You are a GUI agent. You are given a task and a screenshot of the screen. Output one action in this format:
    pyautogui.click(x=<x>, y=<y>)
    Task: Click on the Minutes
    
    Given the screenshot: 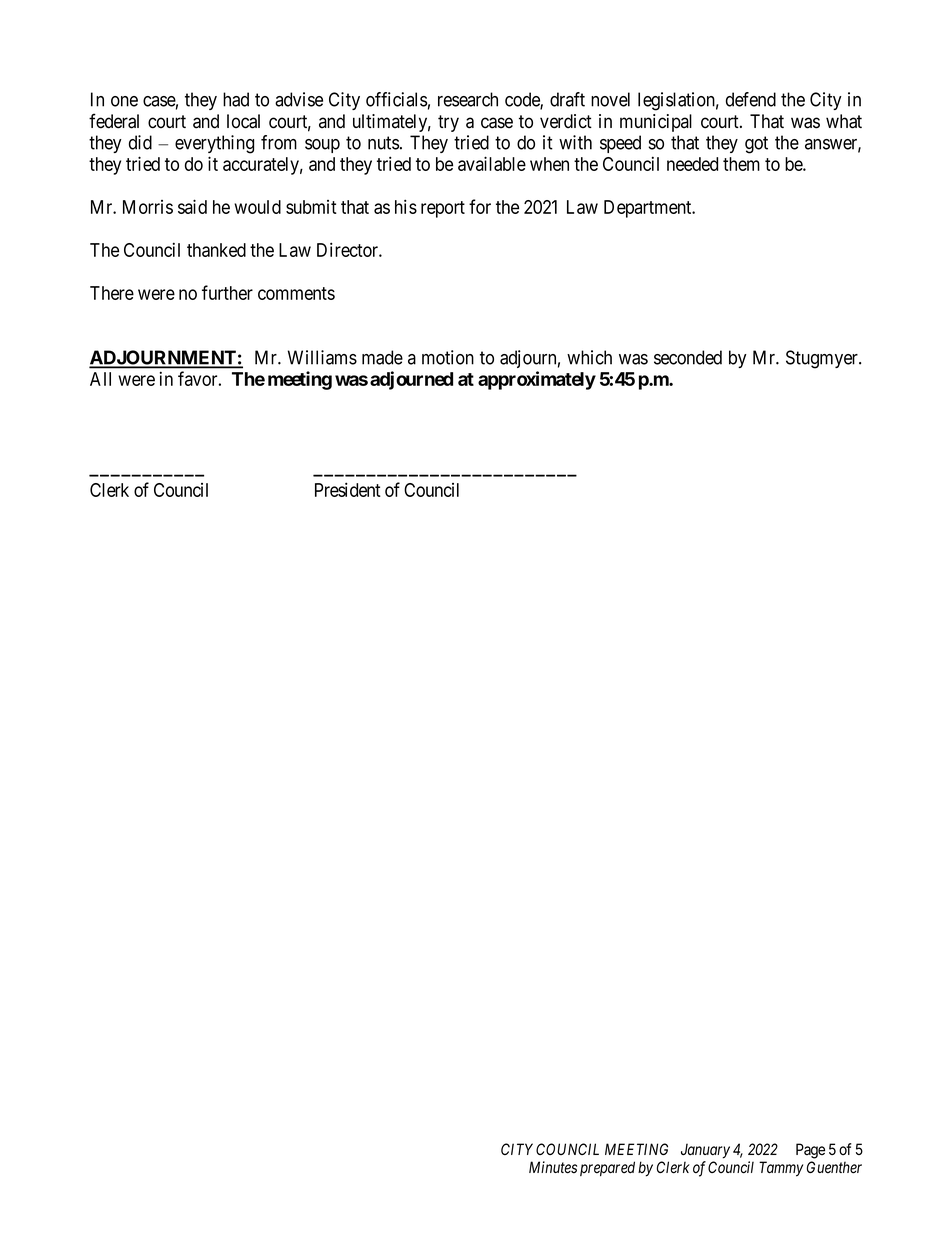 What is the action you would take?
    pyautogui.click(x=553, y=1167)
